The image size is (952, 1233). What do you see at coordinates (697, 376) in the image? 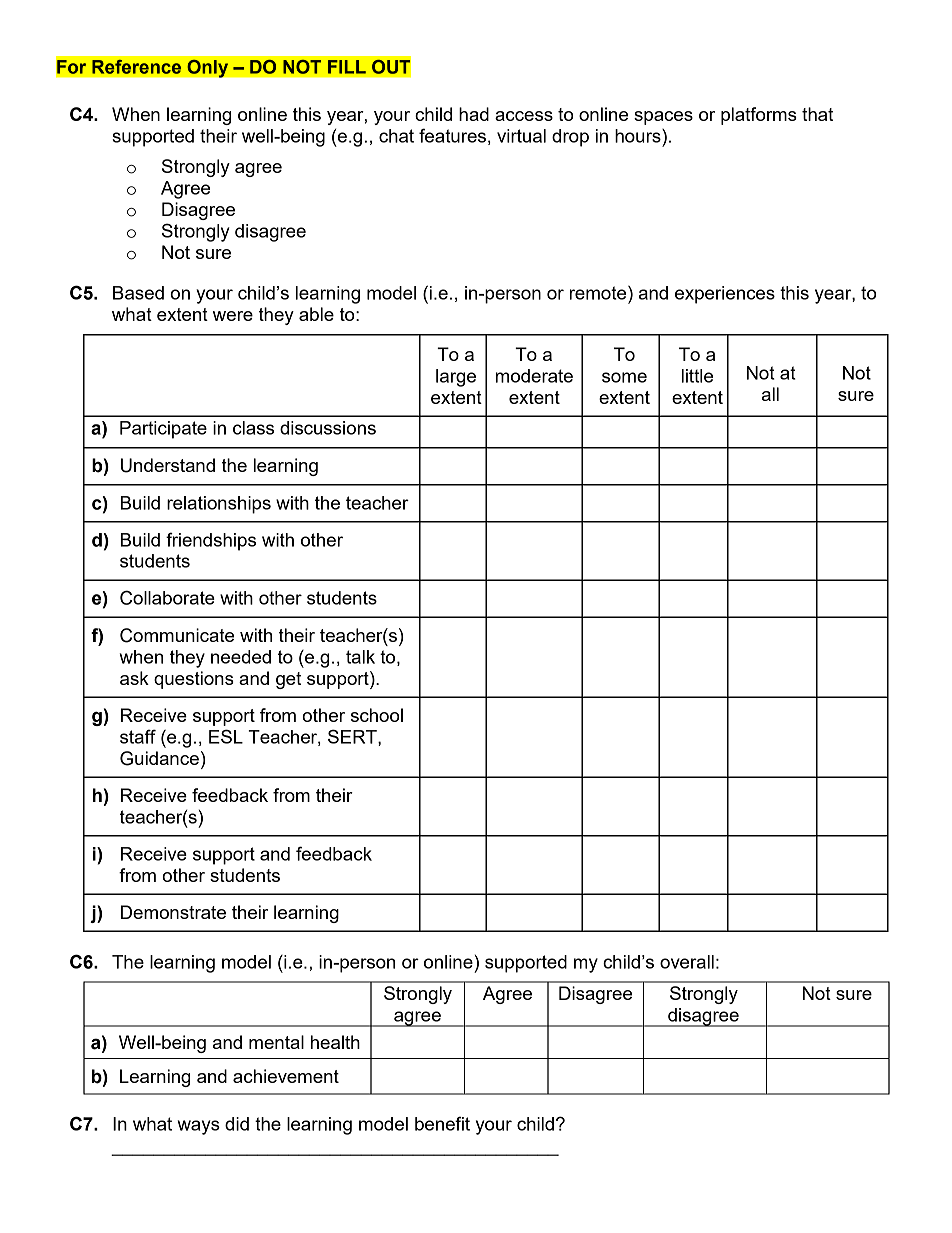
I see `little` at bounding box center [697, 376].
